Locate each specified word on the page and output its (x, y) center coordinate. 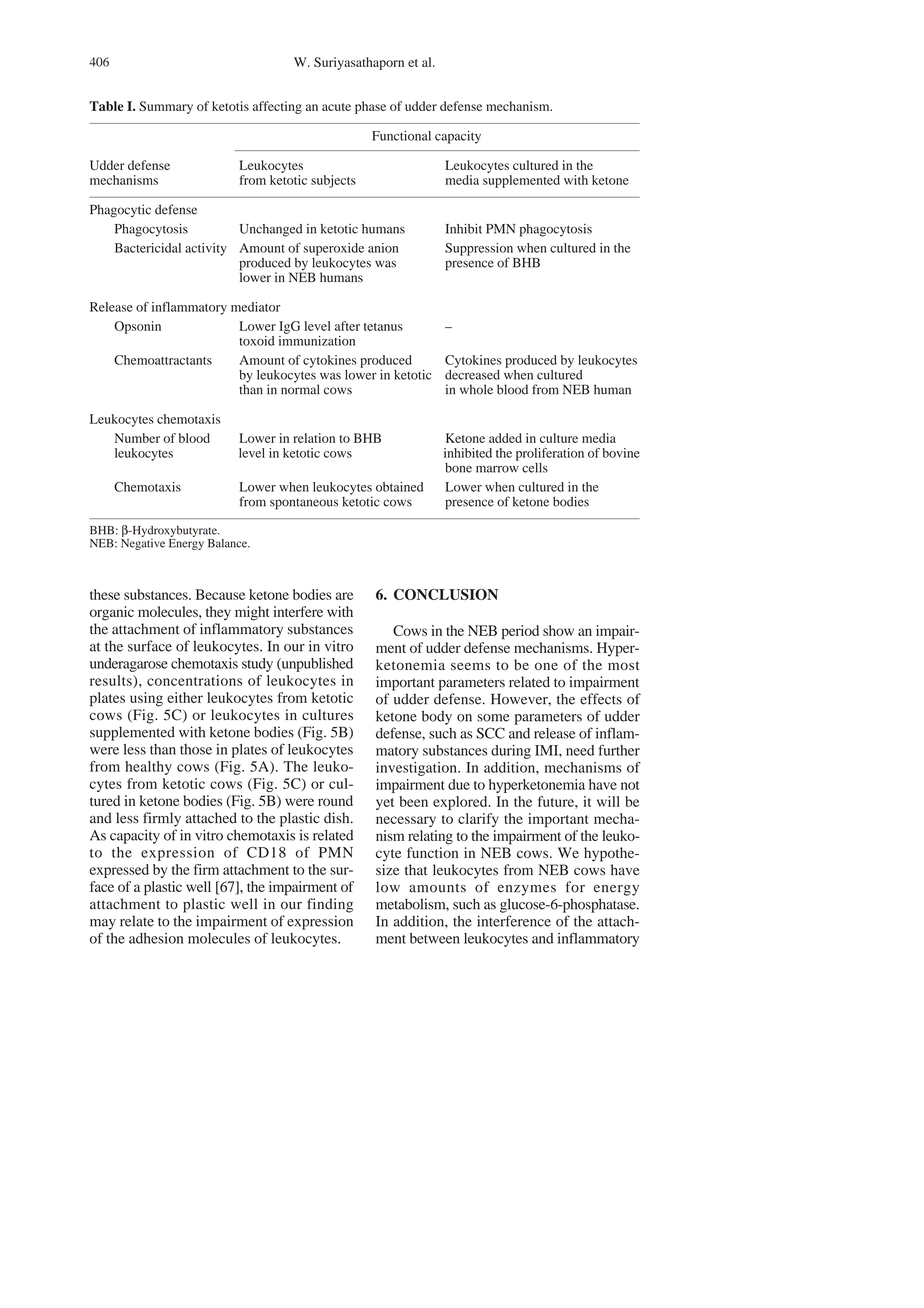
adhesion (156, 938)
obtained (399, 487)
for (575, 887)
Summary (166, 107)
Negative (143, 543)
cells (535, 468)
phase (370, 107)
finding (330, 905)
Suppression (479, 250)
